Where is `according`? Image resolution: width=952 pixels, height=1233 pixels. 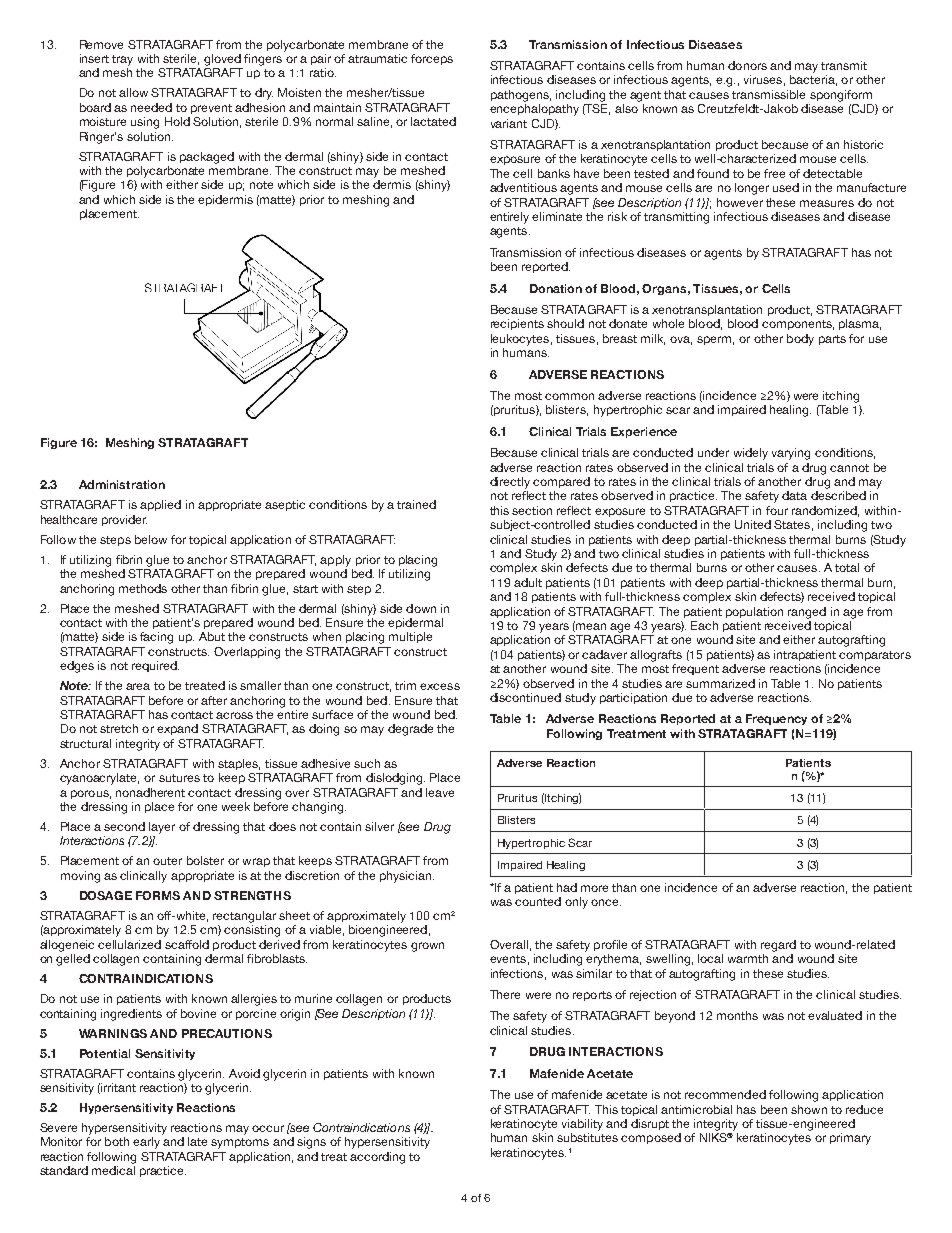
according is located at coordinates (377, 1158).
